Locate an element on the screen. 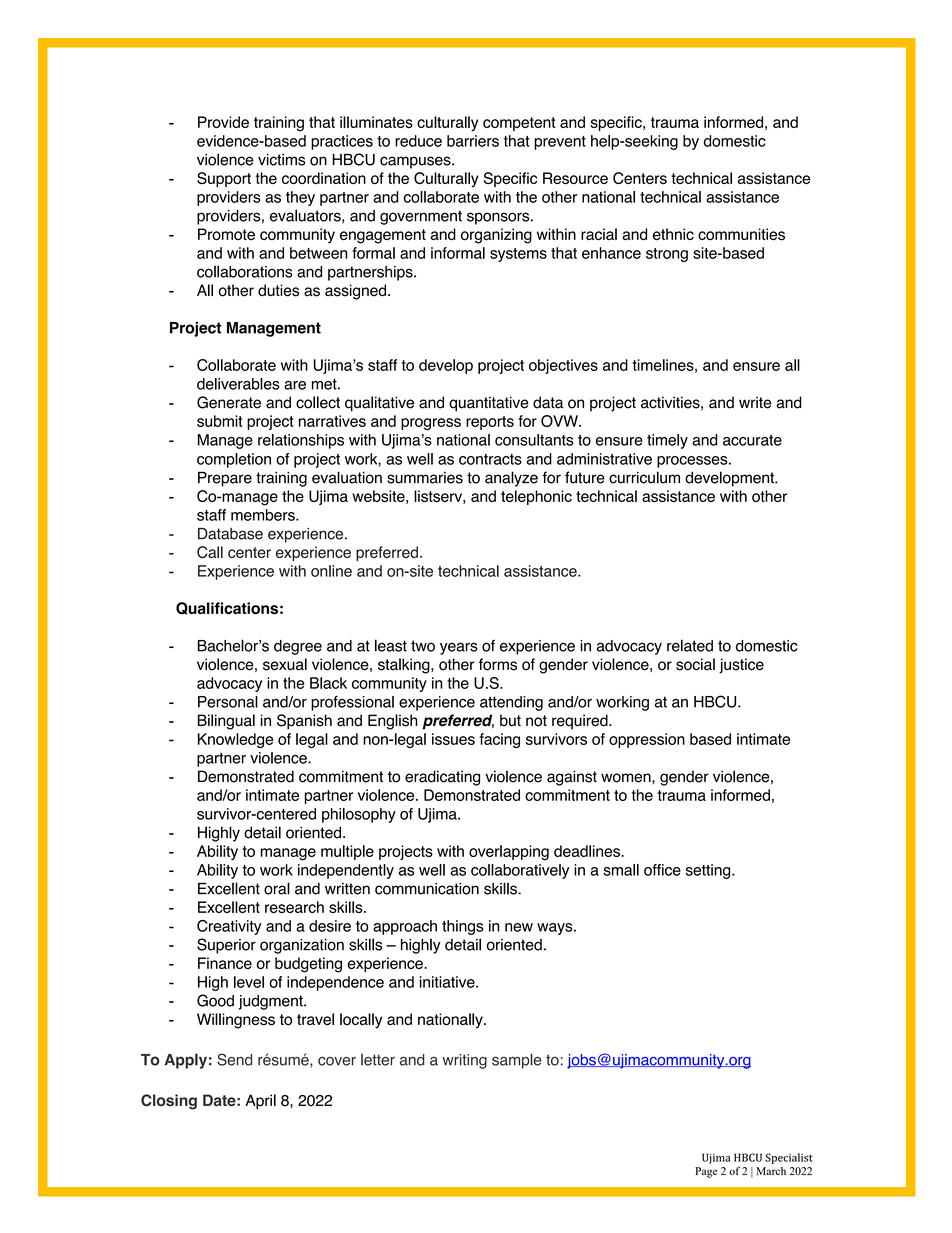  setting is located at coordinates (709, 871).
